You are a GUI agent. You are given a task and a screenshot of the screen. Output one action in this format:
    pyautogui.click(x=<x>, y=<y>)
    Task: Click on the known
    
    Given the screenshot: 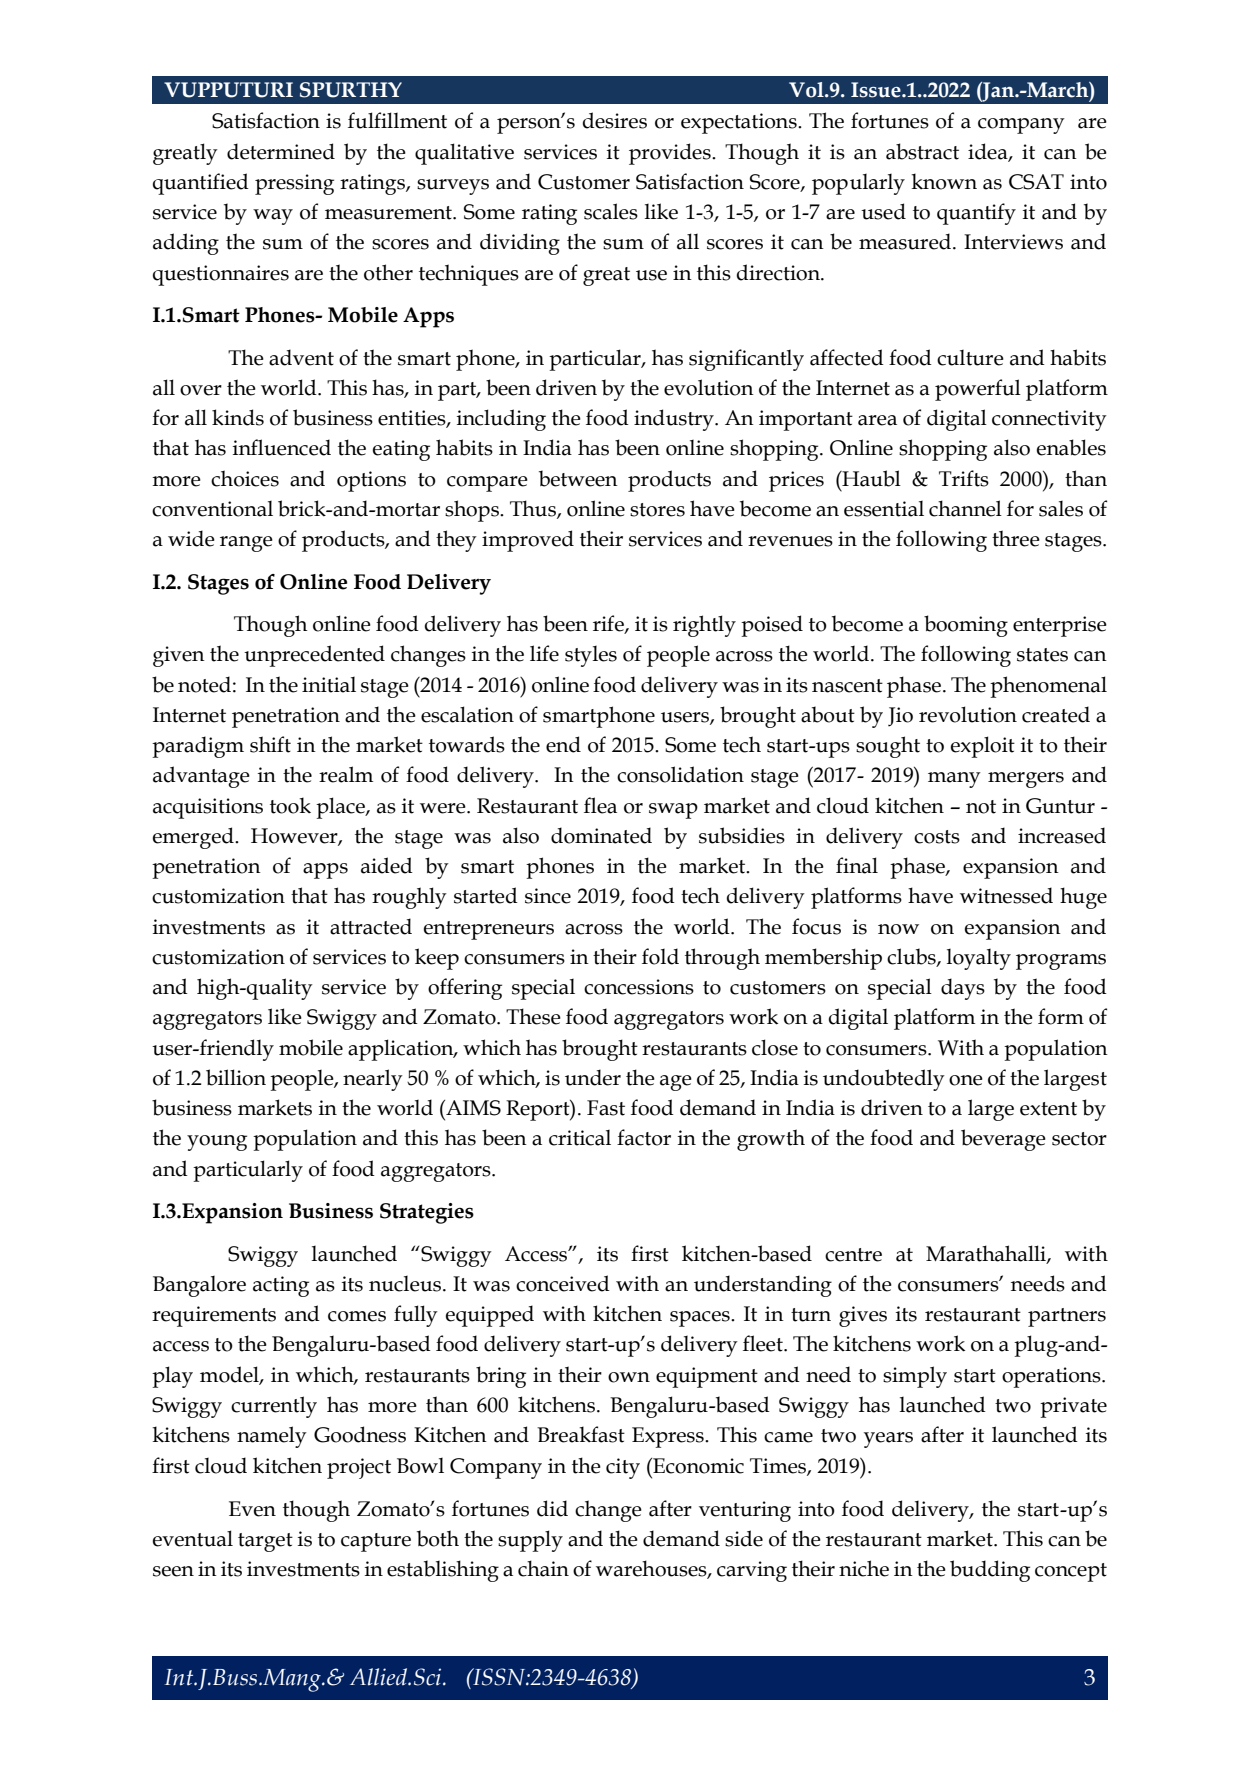 What is the action you would take?
    pyautogui.click(x=944, y=181)
